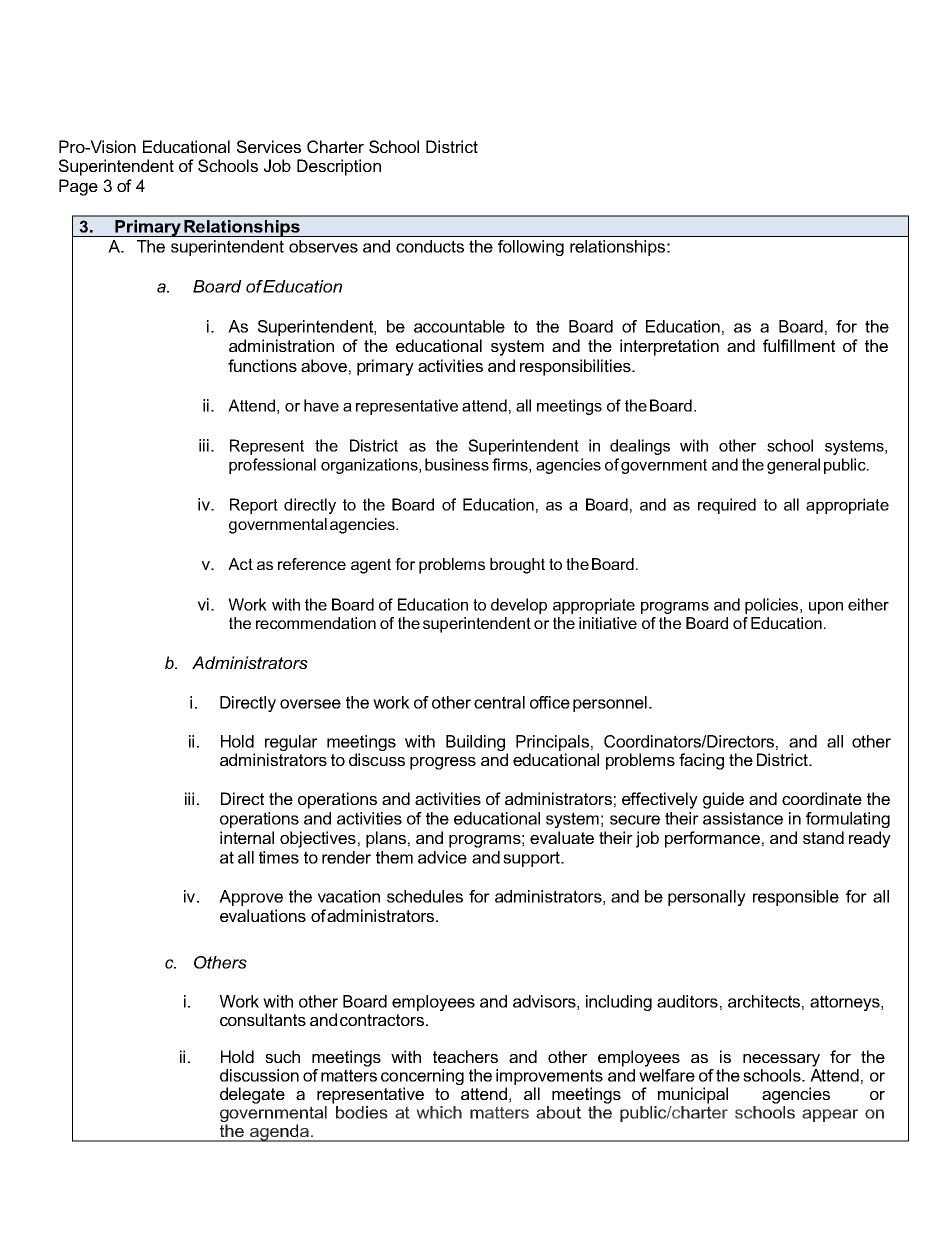 Image resolution: width=952 pixels, height=1233 pixels. Describe the element at coordinates (430, 246) in the document. I see `conducts` at that location.
